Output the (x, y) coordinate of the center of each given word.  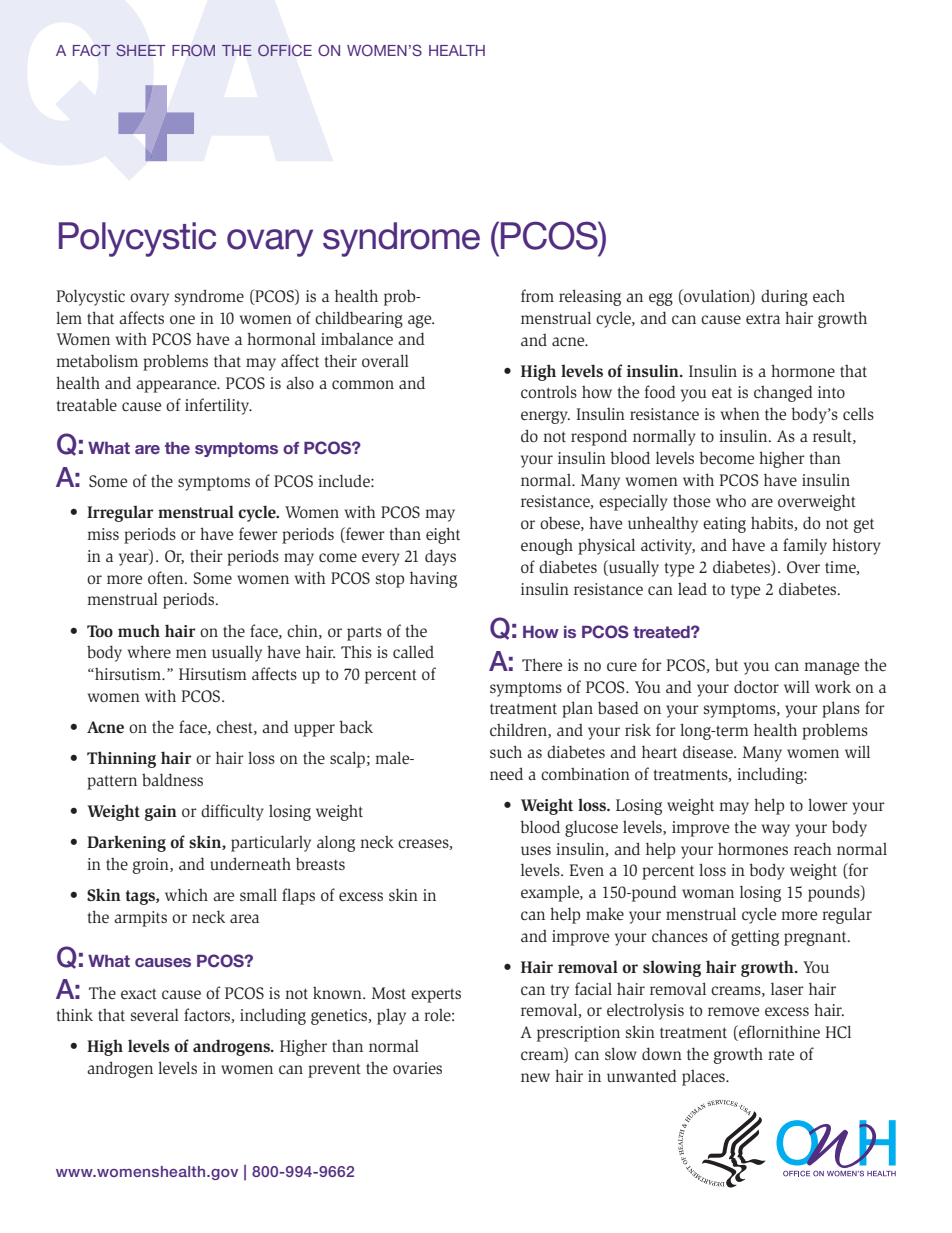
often (167, 578)
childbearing (359, 319)
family (805, 546)
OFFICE (285, 50)
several (155, 1014)
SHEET (140, 50)
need (506, 773)
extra (763, 318)
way (776, 830)
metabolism (97, 360)
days (440, 557)
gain (161, 813)
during (784, 298)
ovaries (417, 1068)
